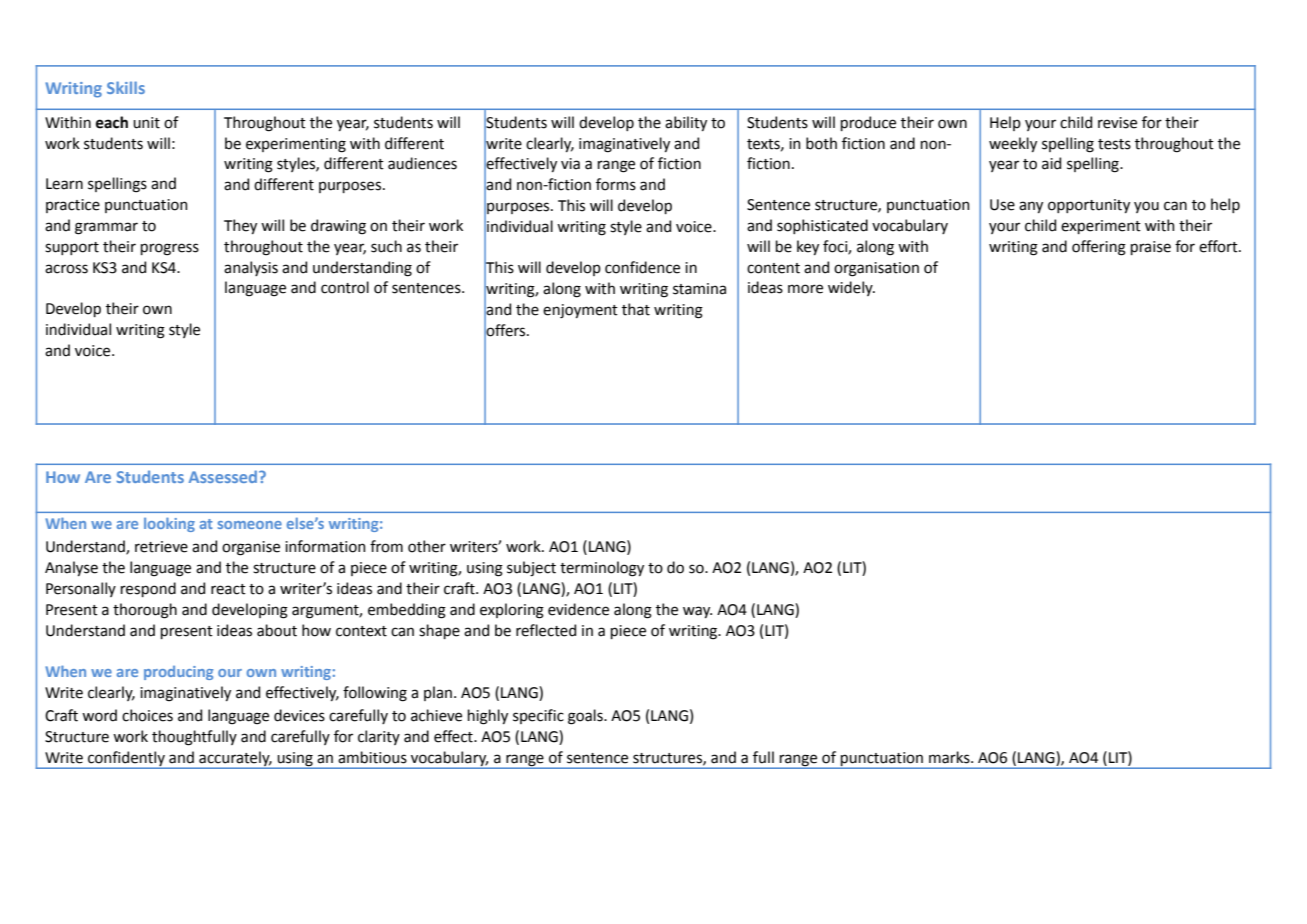 This screenshot has width=1307, height=924. What do you see at coordinates (580, 311) in the screenshot?
I see `enjoyment` at bounding box center [580, 311].
